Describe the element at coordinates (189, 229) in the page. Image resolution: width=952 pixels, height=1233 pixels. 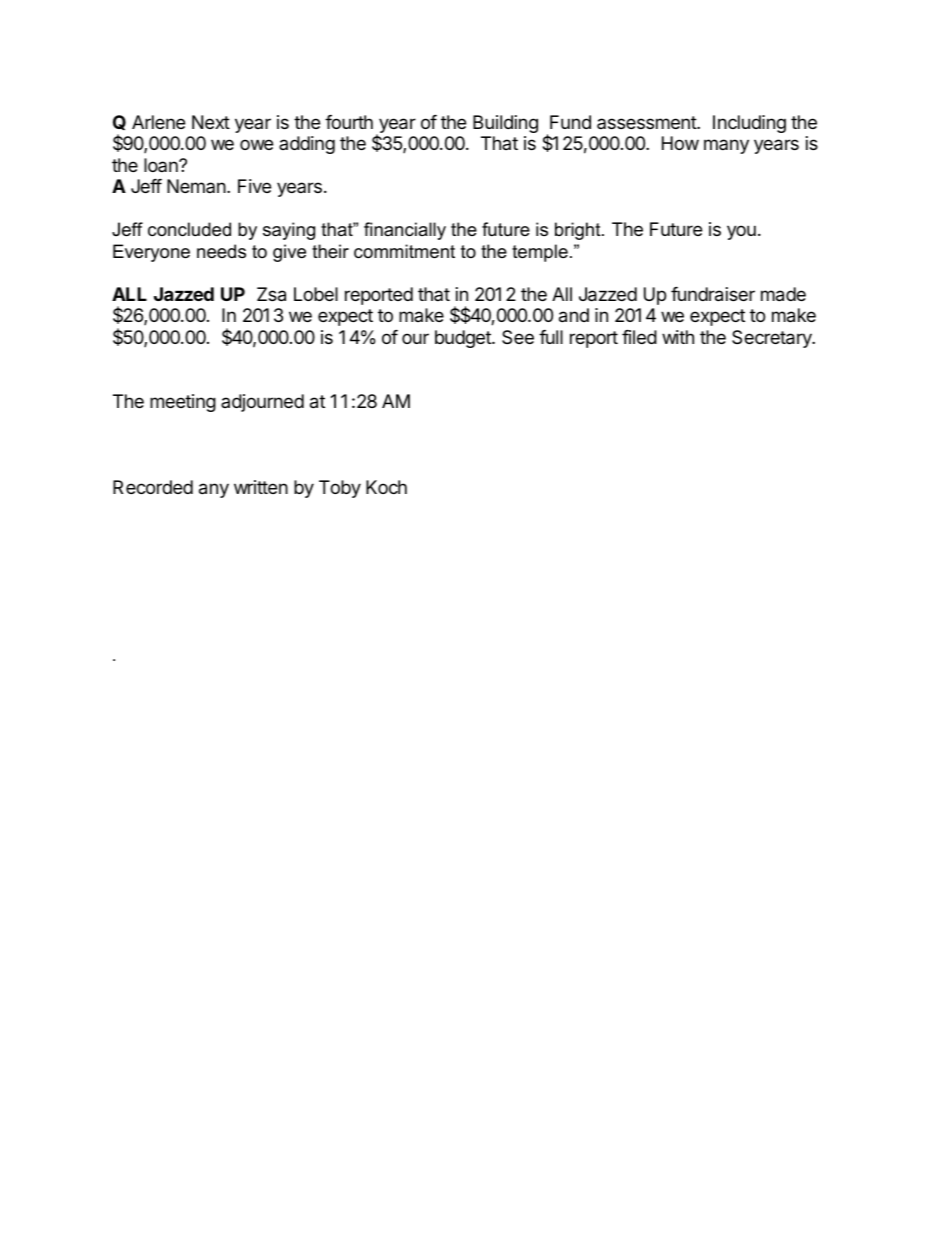
I see `concluded` at that location.
